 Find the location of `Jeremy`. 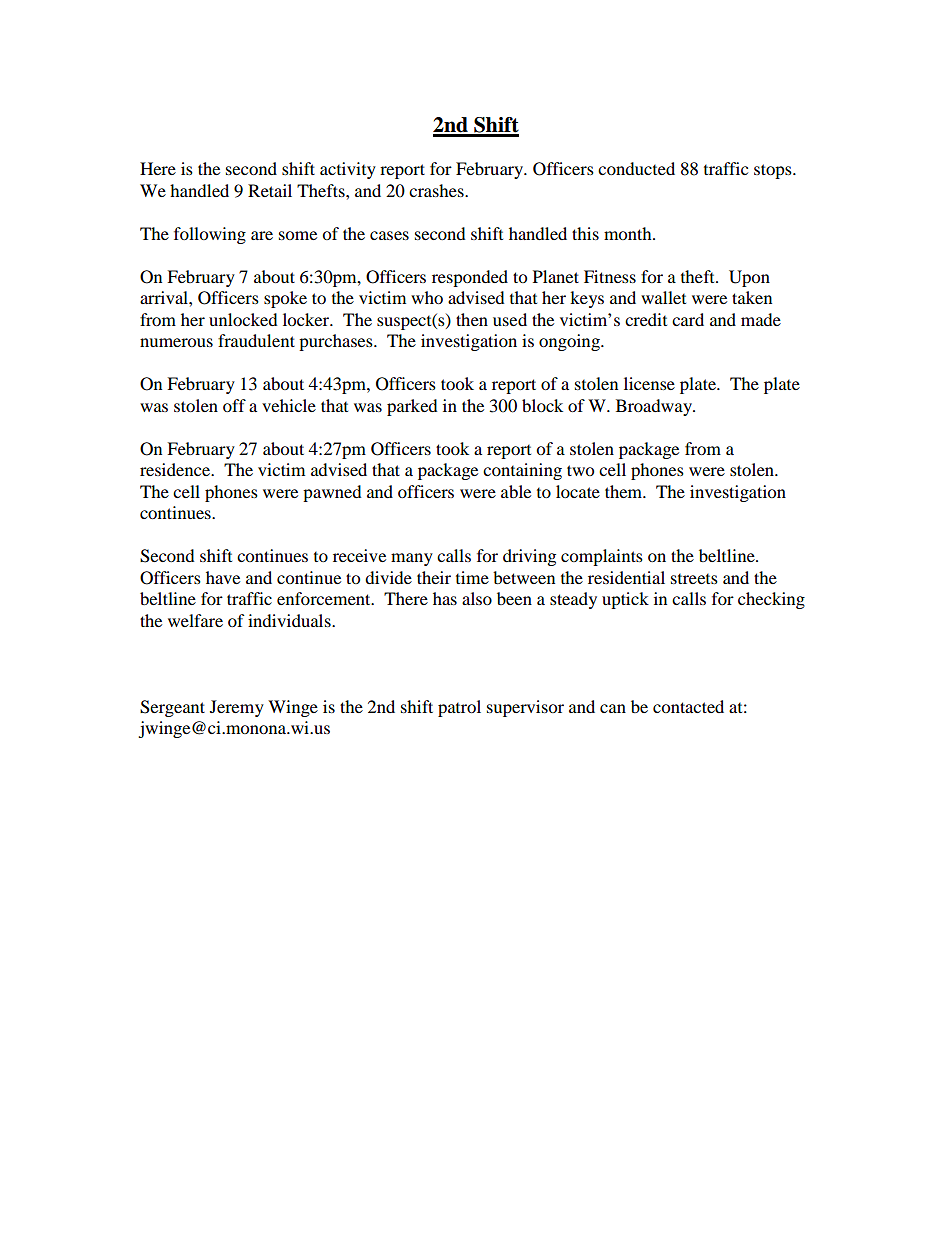

Jeremy is located at coordinates (237, 708).
